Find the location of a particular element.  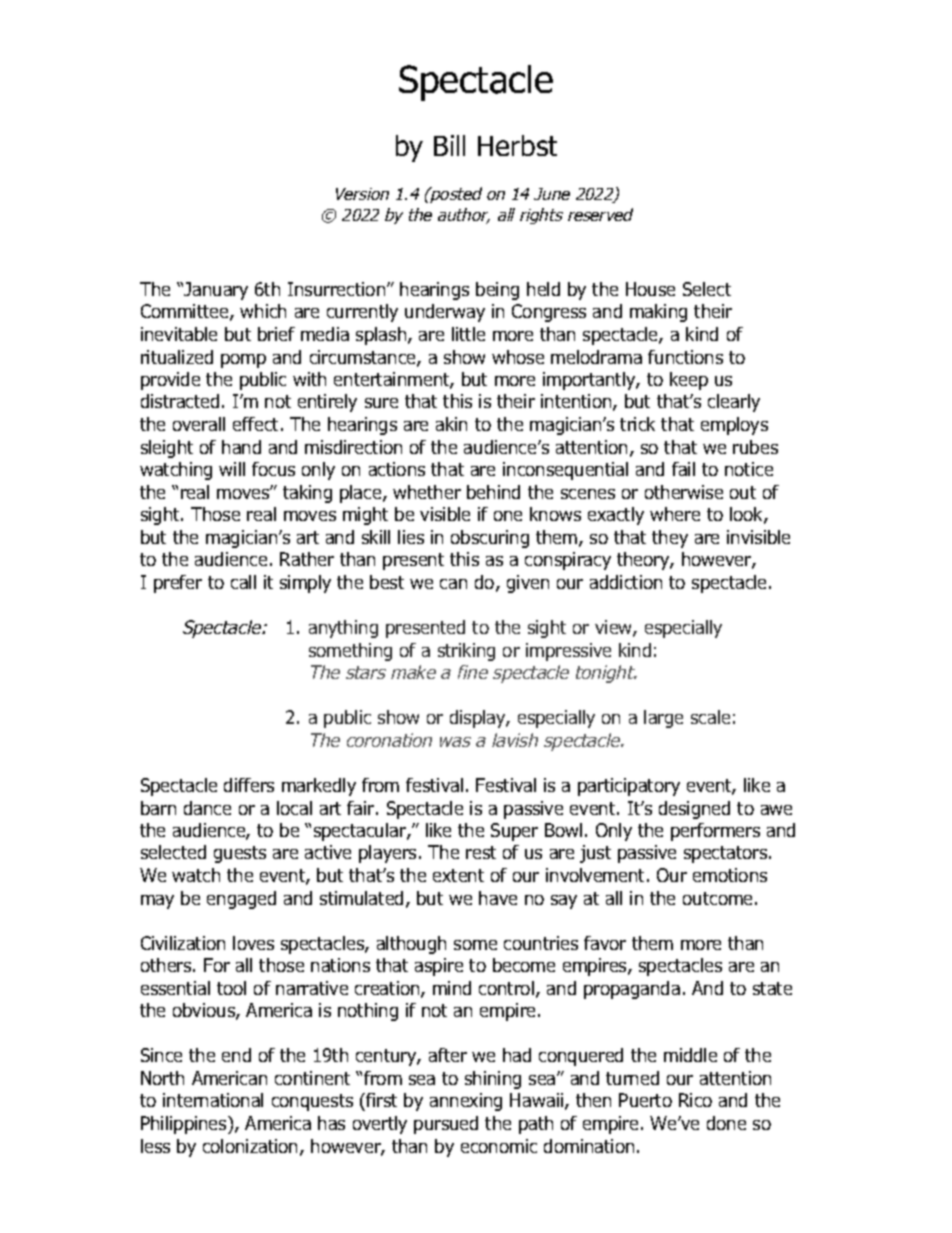

Bill is located at coordinates (449, 145).
